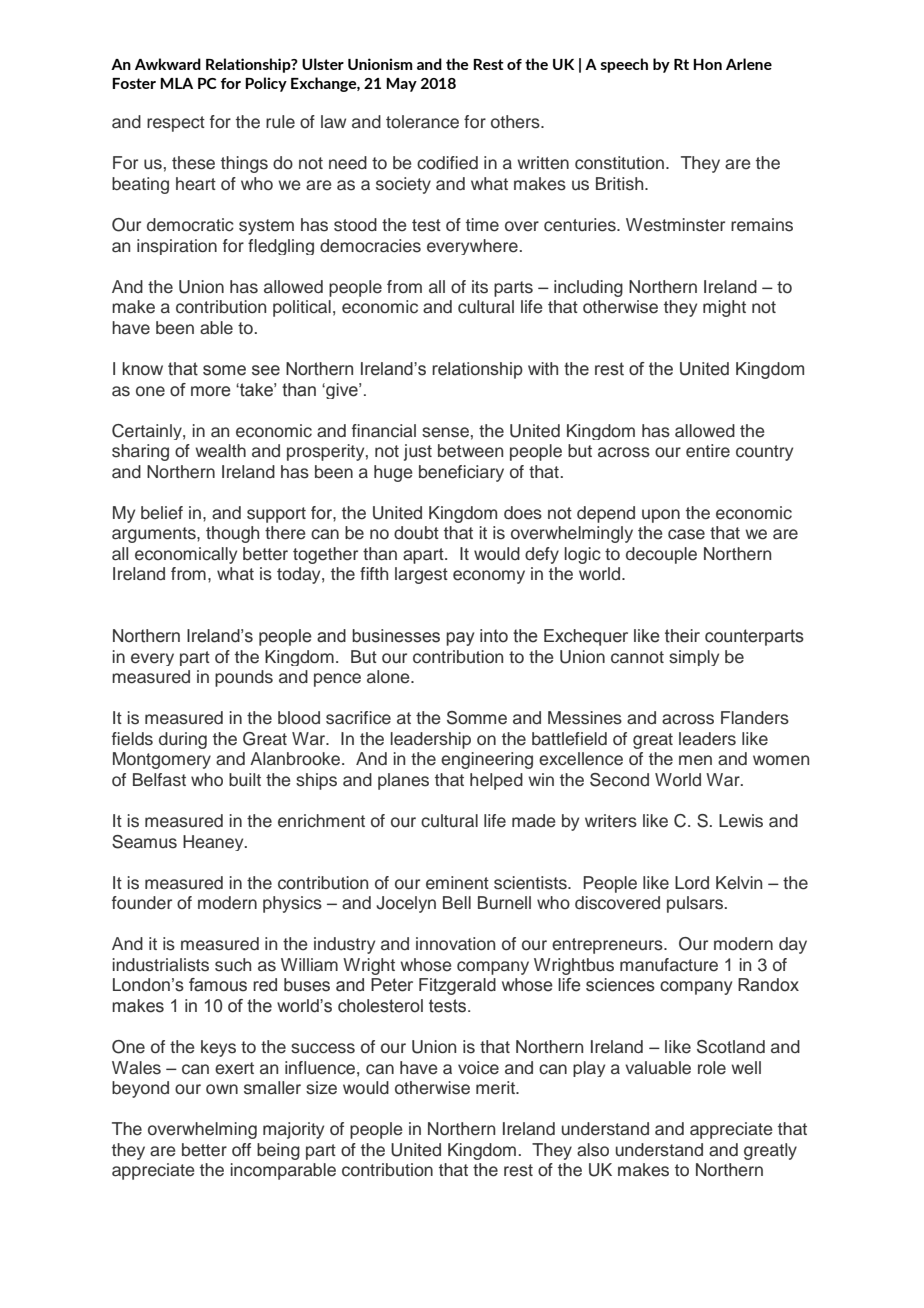  Describe the element at coordinates (460, 639) in the screenshot. I see `pay` at that location.
